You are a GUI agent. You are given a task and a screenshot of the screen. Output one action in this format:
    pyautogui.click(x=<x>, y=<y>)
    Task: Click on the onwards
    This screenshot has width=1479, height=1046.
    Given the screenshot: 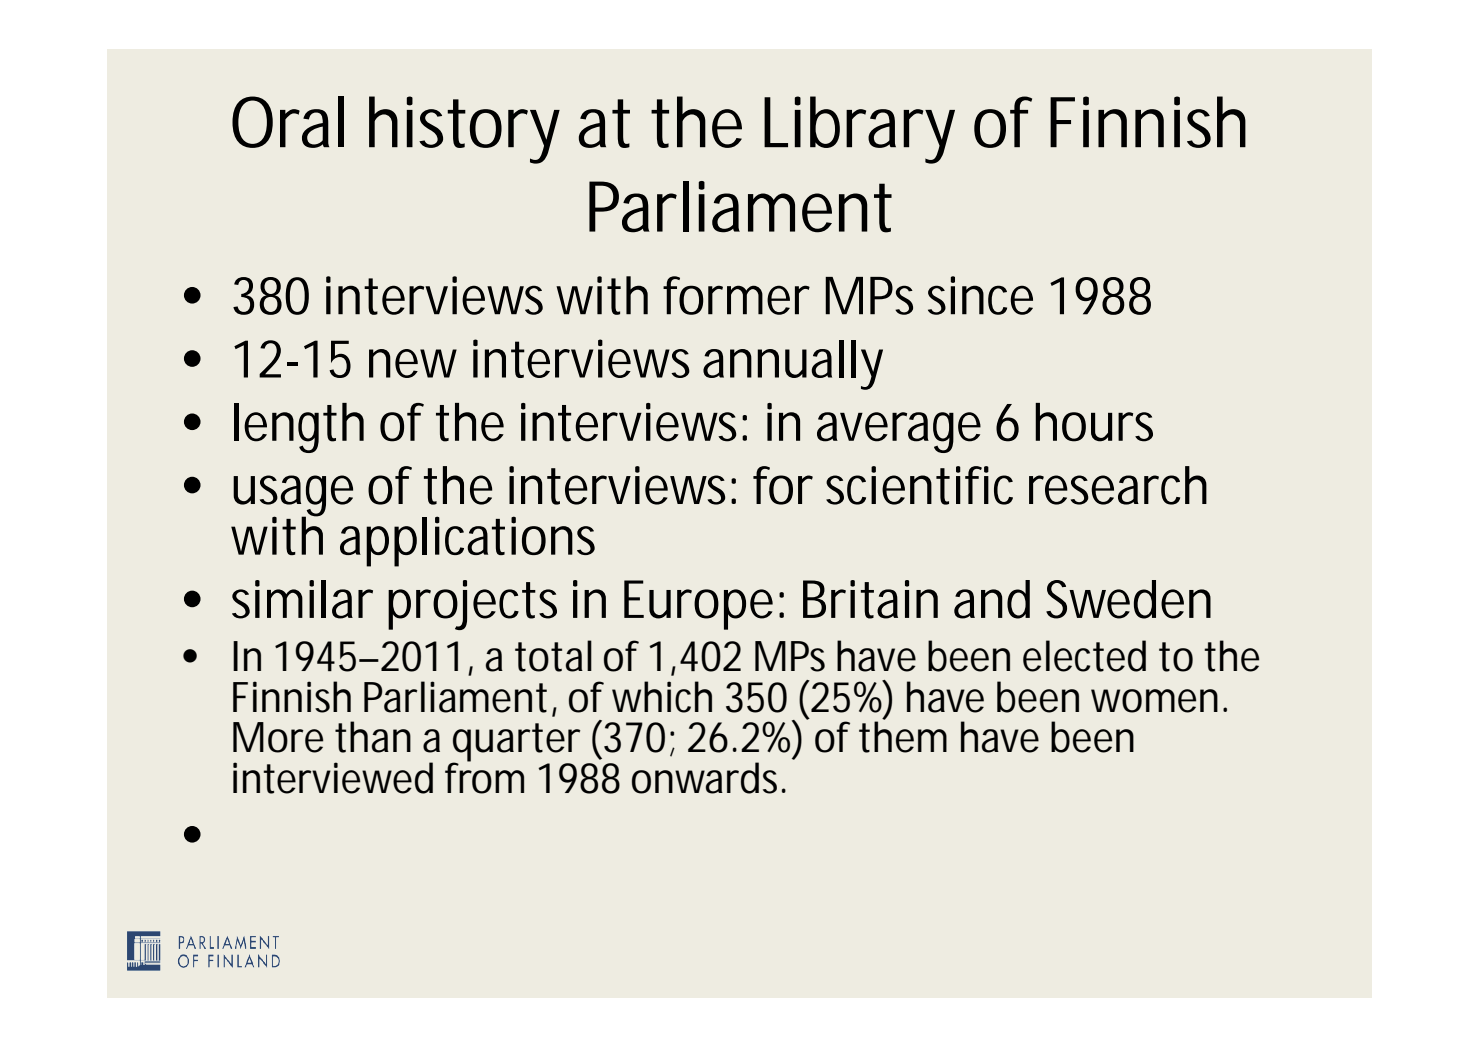 What is the action you would take?
    pyautogui.click(x=704, y=778)
